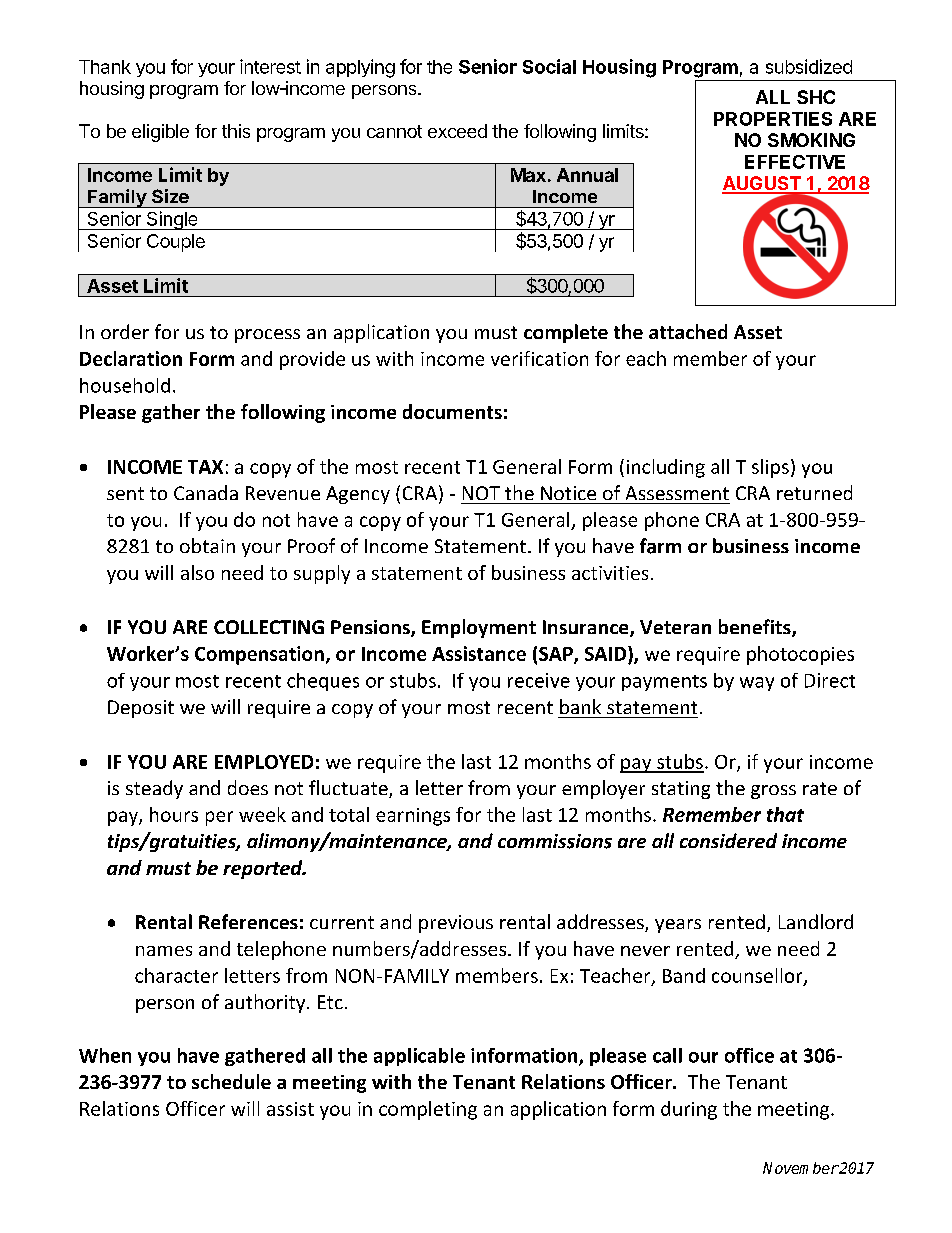  Describe the element at coordinates (756, 628) in the document. I see `benefits` at that location.
